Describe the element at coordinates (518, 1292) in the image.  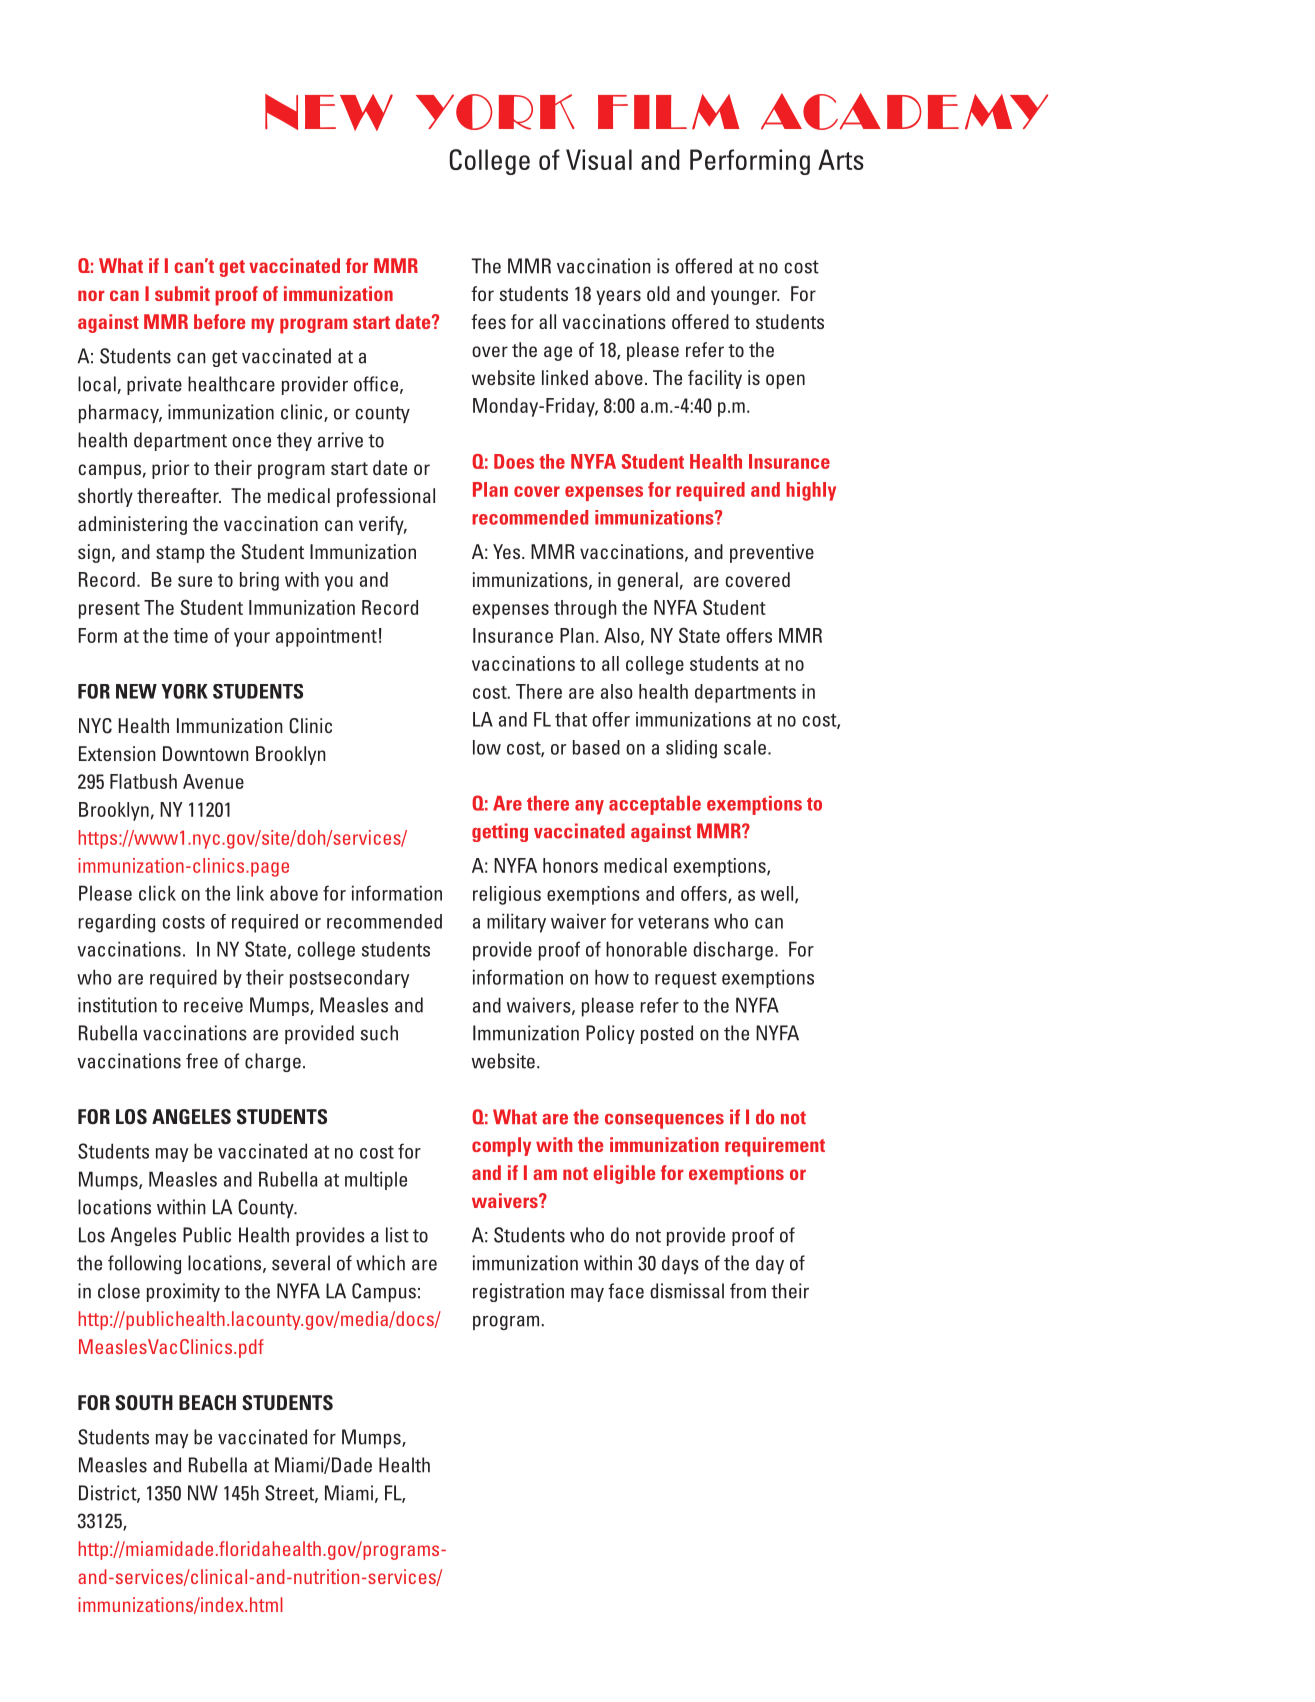
I see `registration` at that location.
